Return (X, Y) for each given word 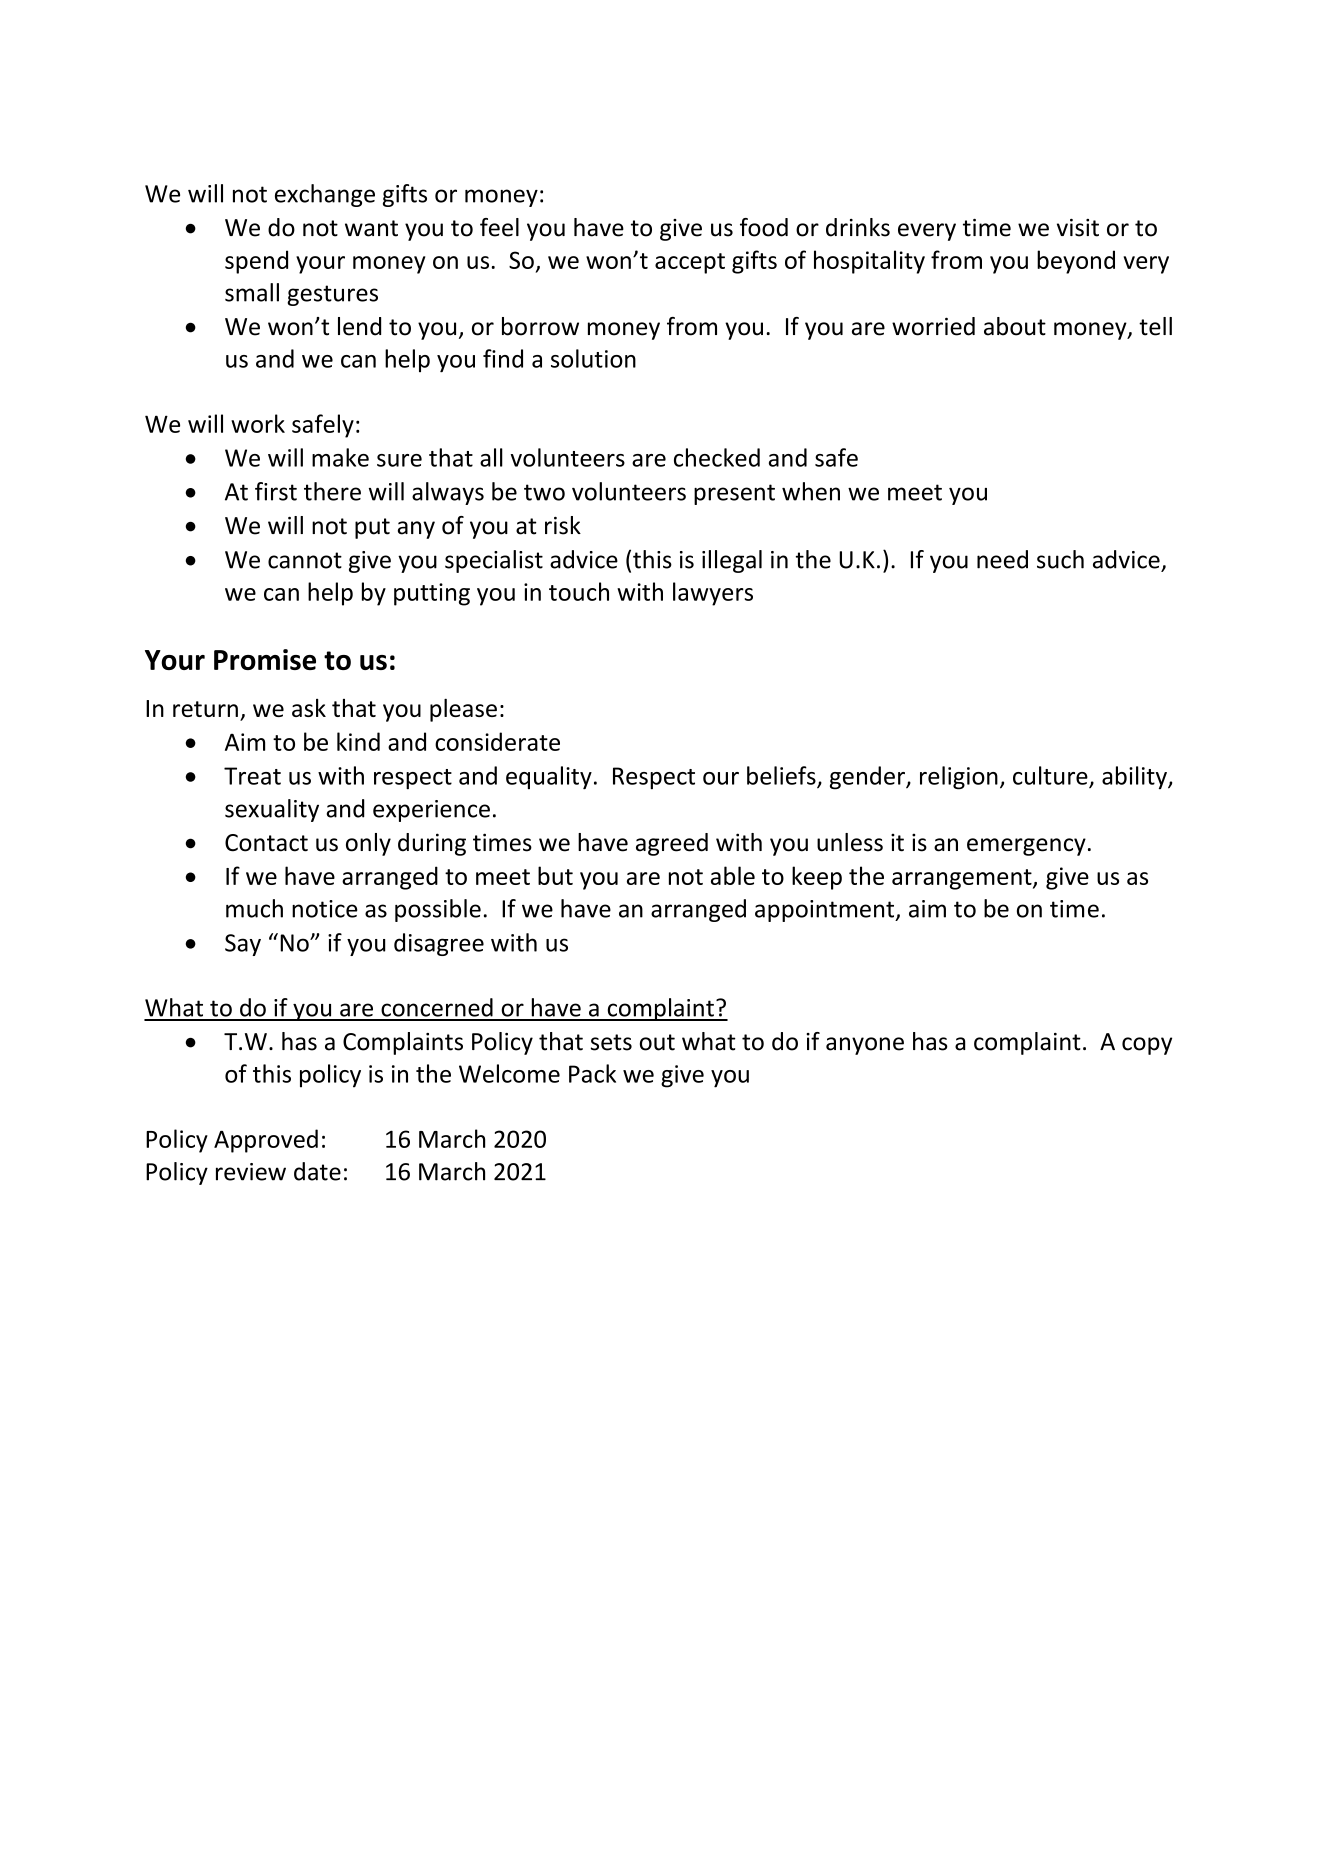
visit (1078, 228)
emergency (1026, 847)
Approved (266, 1141)
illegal (732, 561)
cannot (305, 560)
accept (690, 263)
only (368, 844)
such (1060, 559)
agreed (672, 844)
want (371, 228)
